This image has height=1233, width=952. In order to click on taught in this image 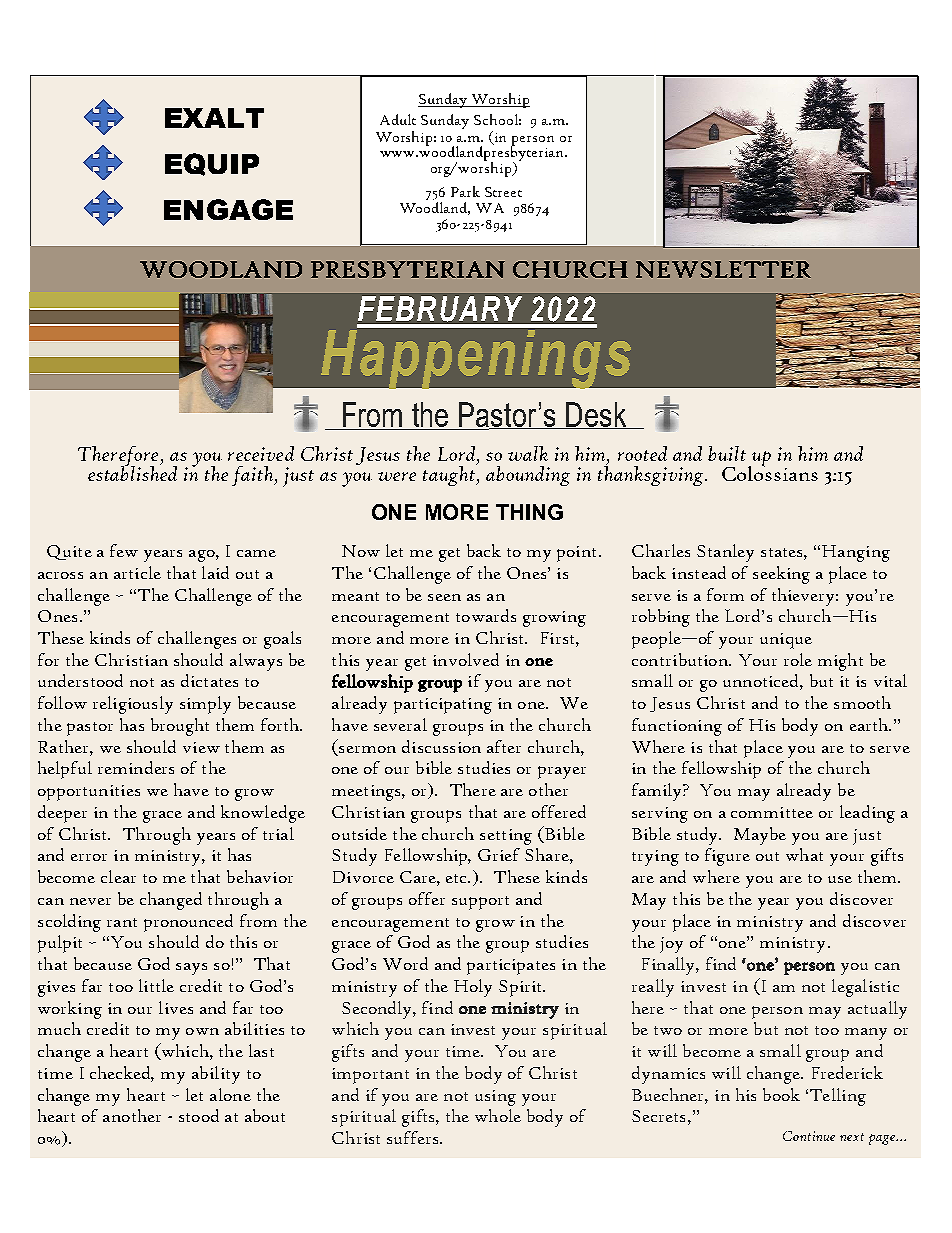, I will do `click(450, 475)`.
